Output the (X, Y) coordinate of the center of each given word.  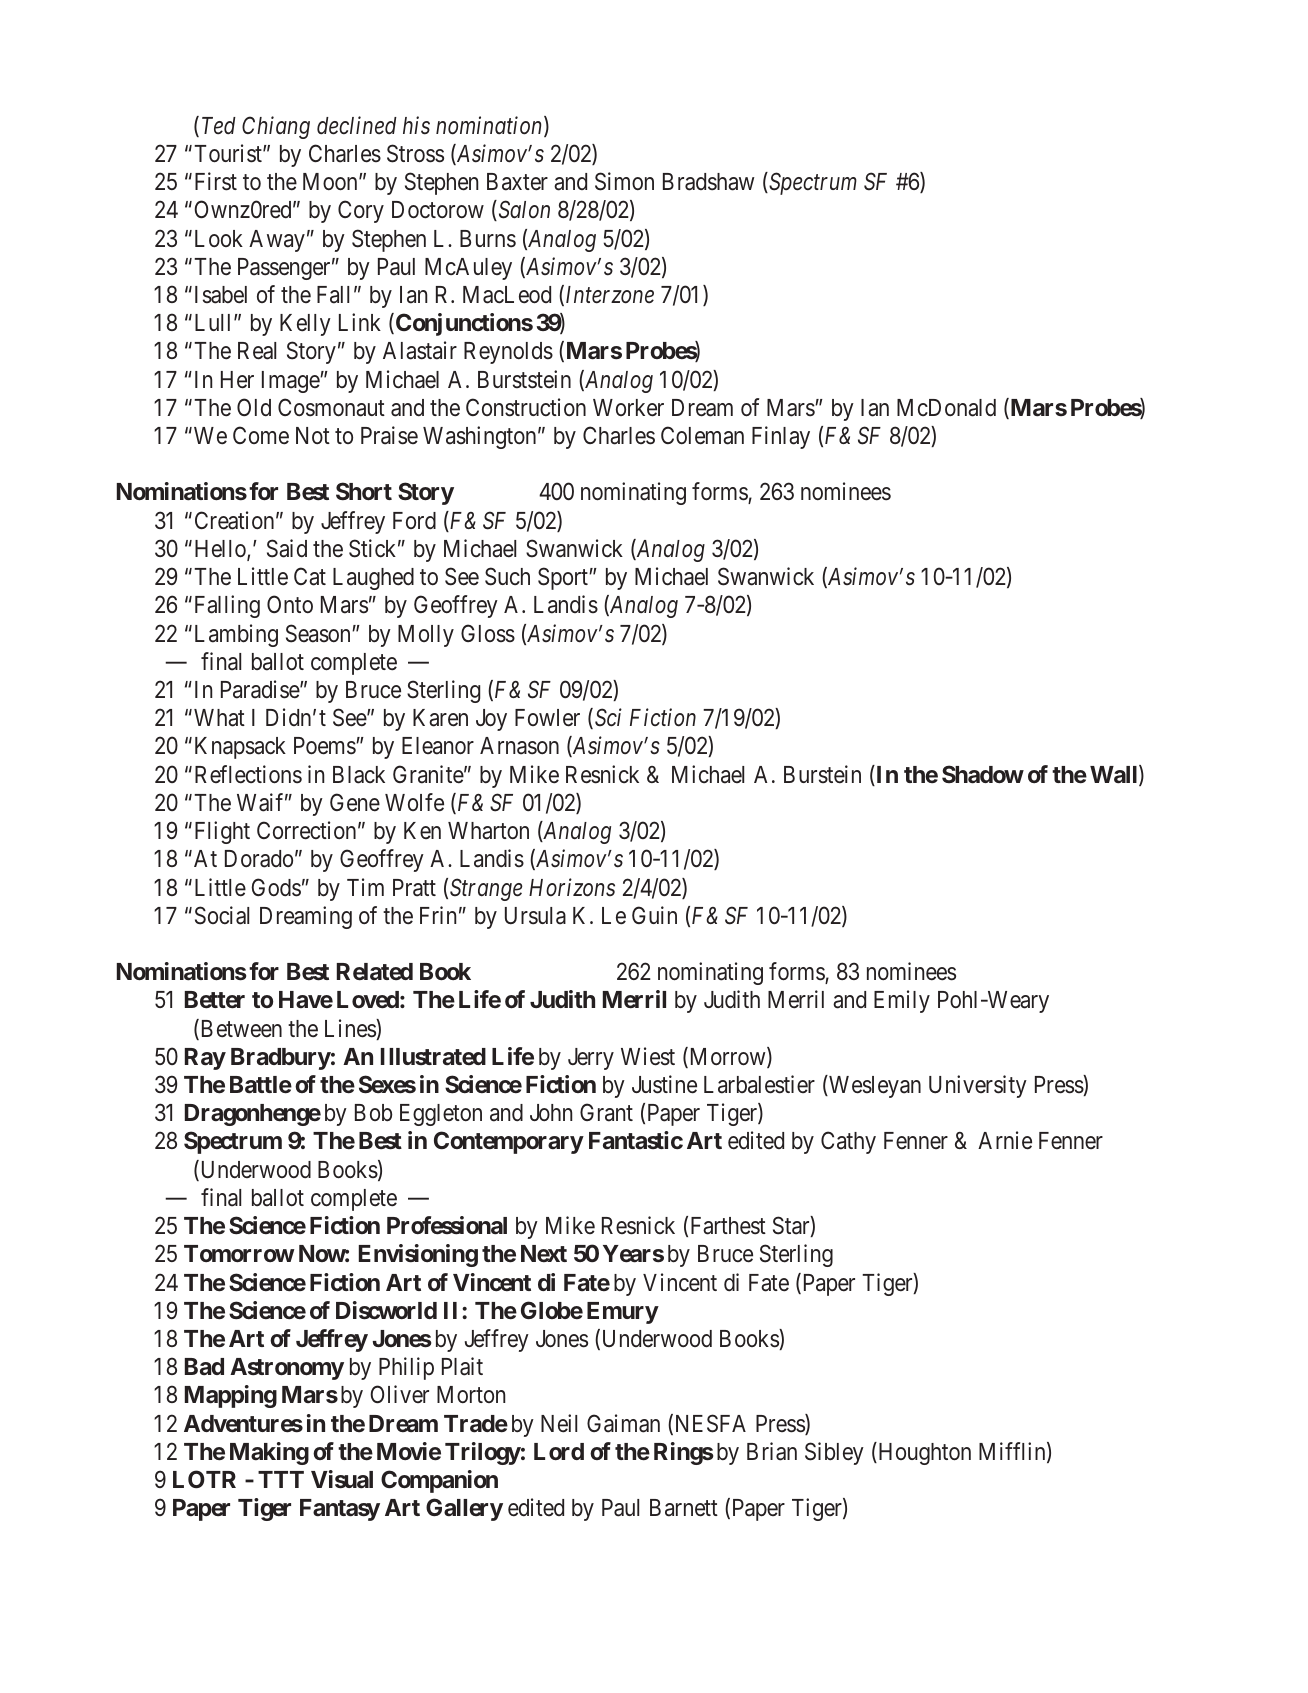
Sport (564, 578)
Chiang (276, 127)
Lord (559, 1451)
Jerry (591, 1059)
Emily (902, 1001)
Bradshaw (709, 182)
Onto (290, 604)
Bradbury (281, 1059)
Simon (624, 181)
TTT (281, 1479)
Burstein (822, 774)
